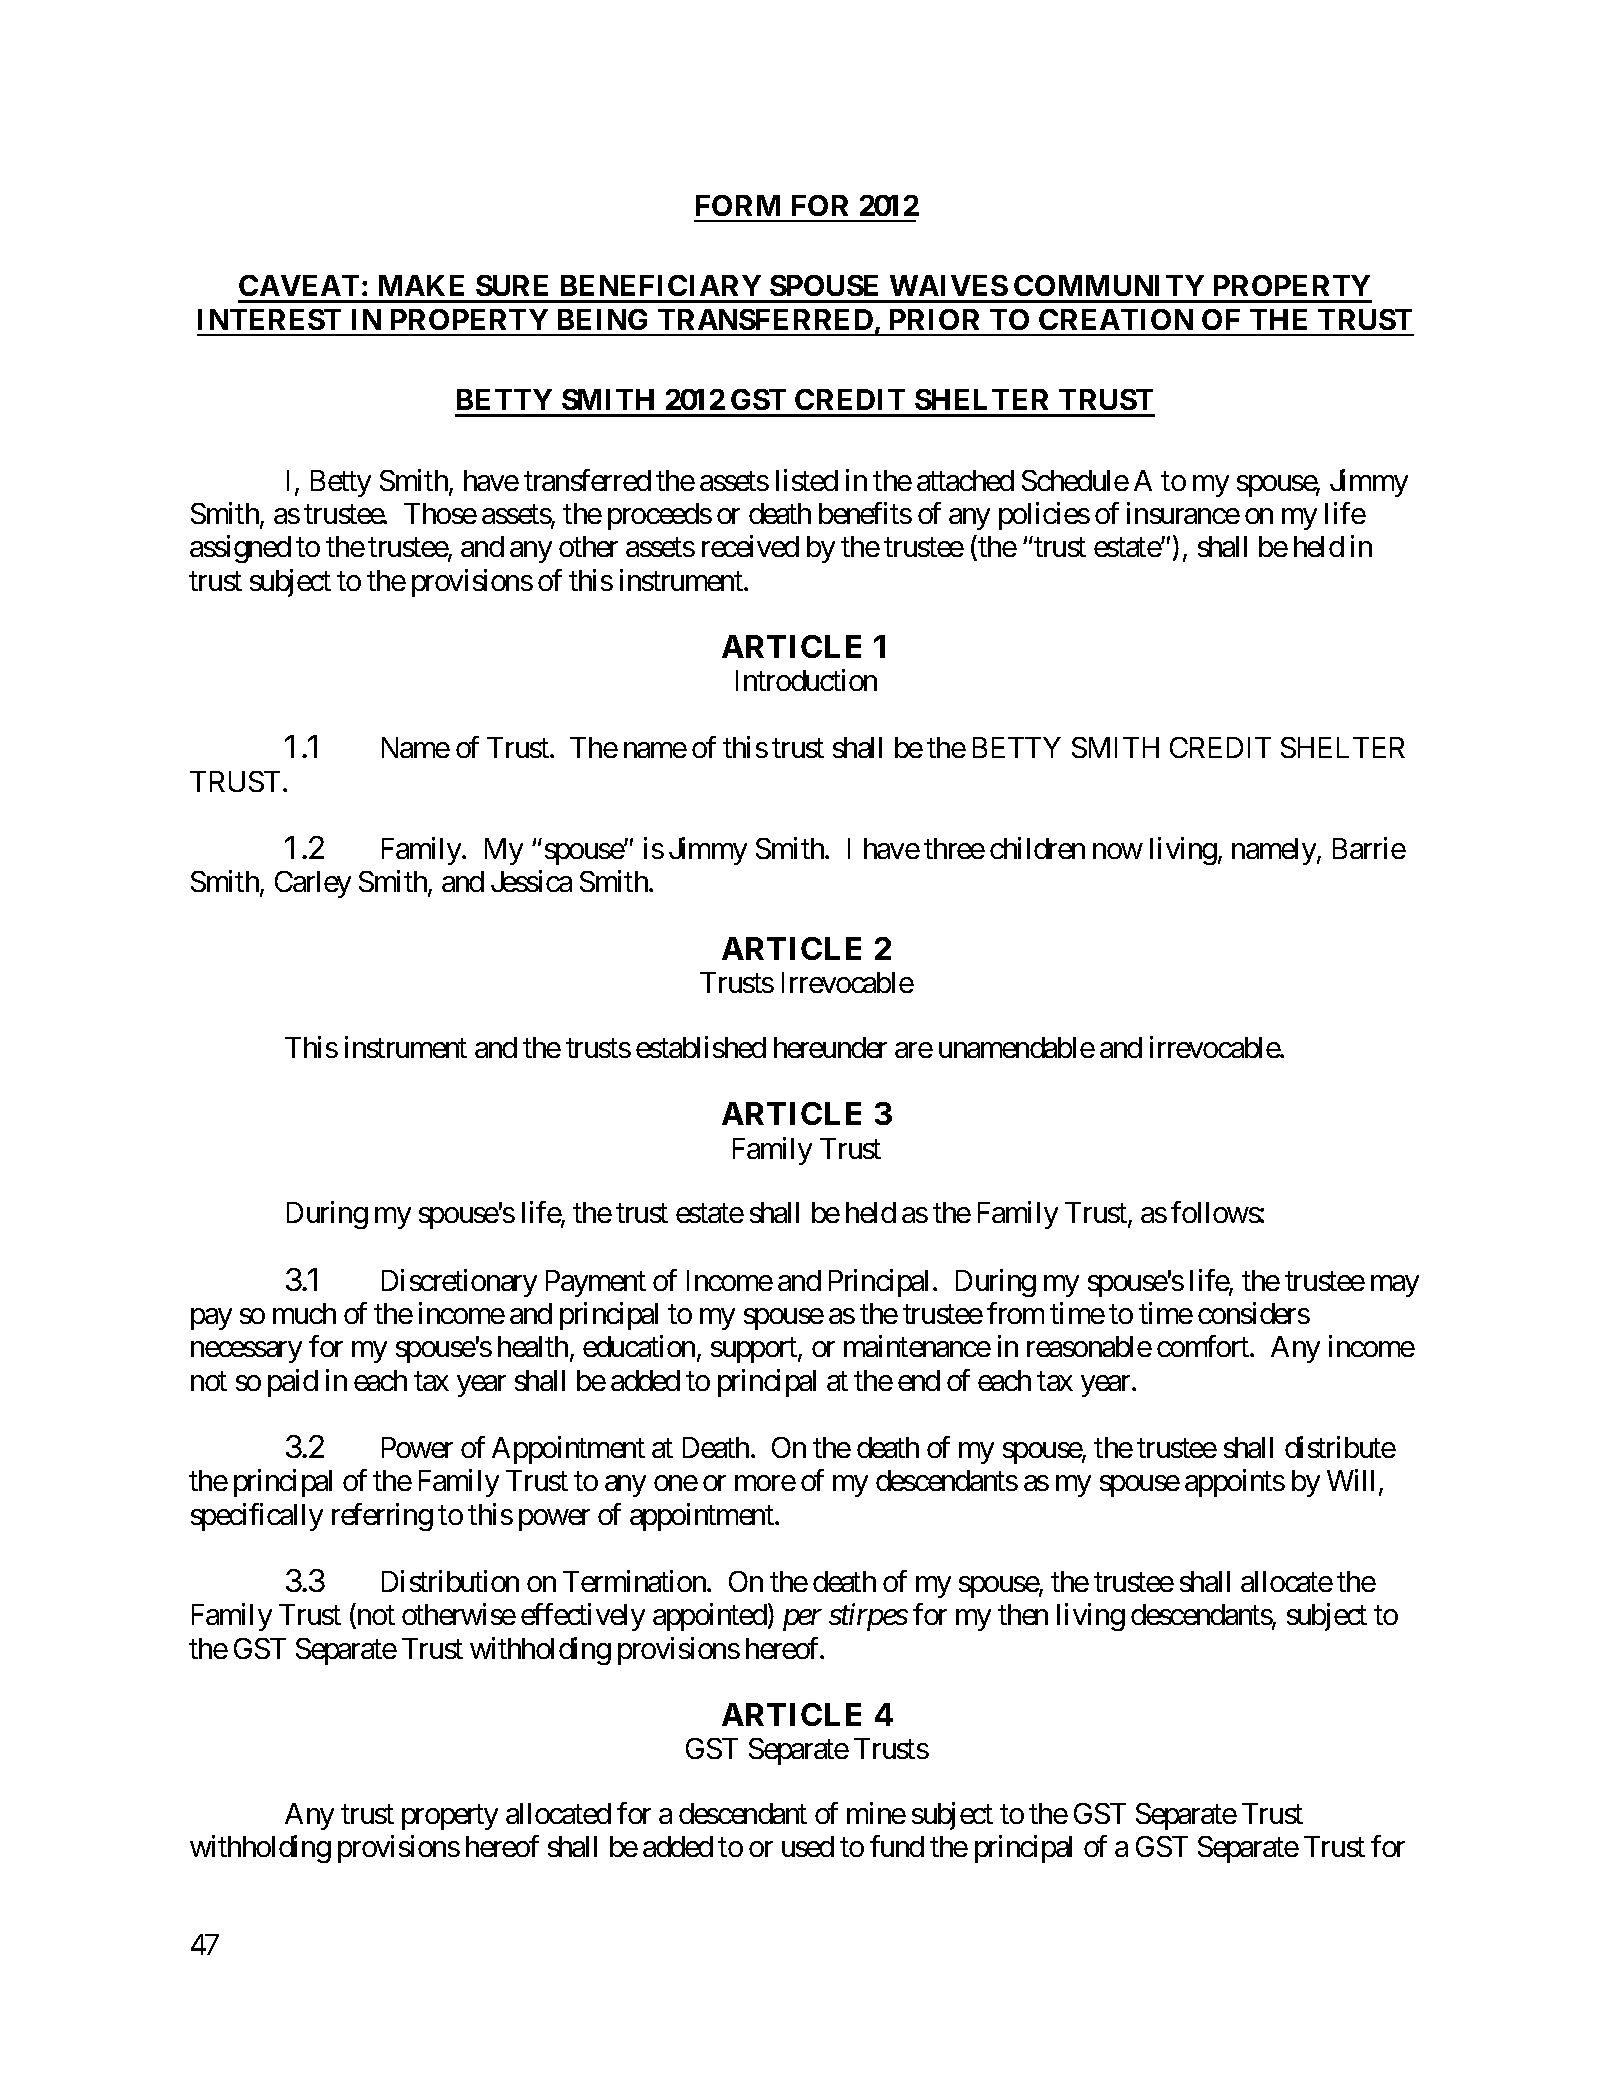  Describe the element at coordinates (293, 1383) in the screenshot. I see `paid` at that location.
